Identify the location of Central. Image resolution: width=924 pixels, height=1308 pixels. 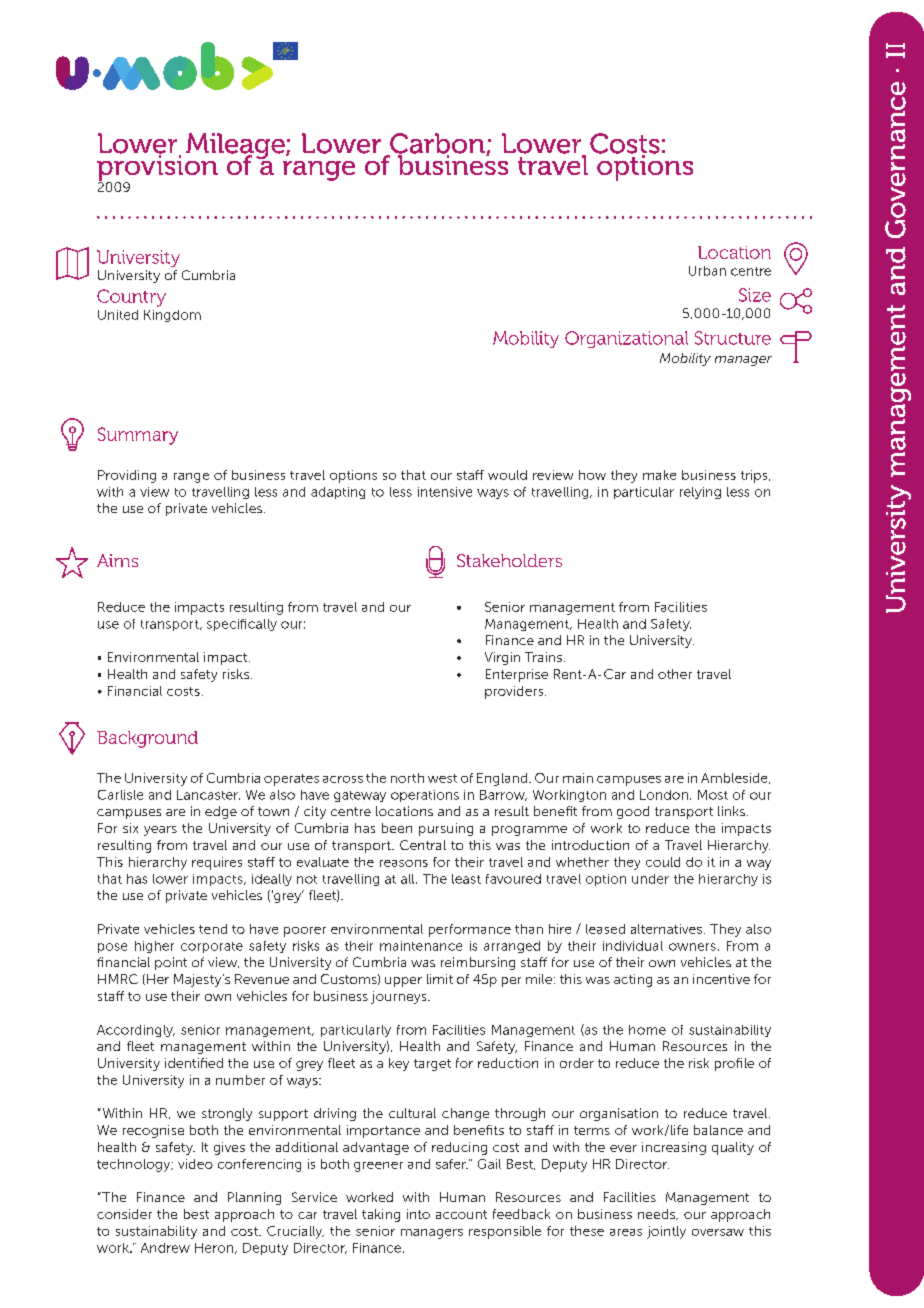
(423, 845).
